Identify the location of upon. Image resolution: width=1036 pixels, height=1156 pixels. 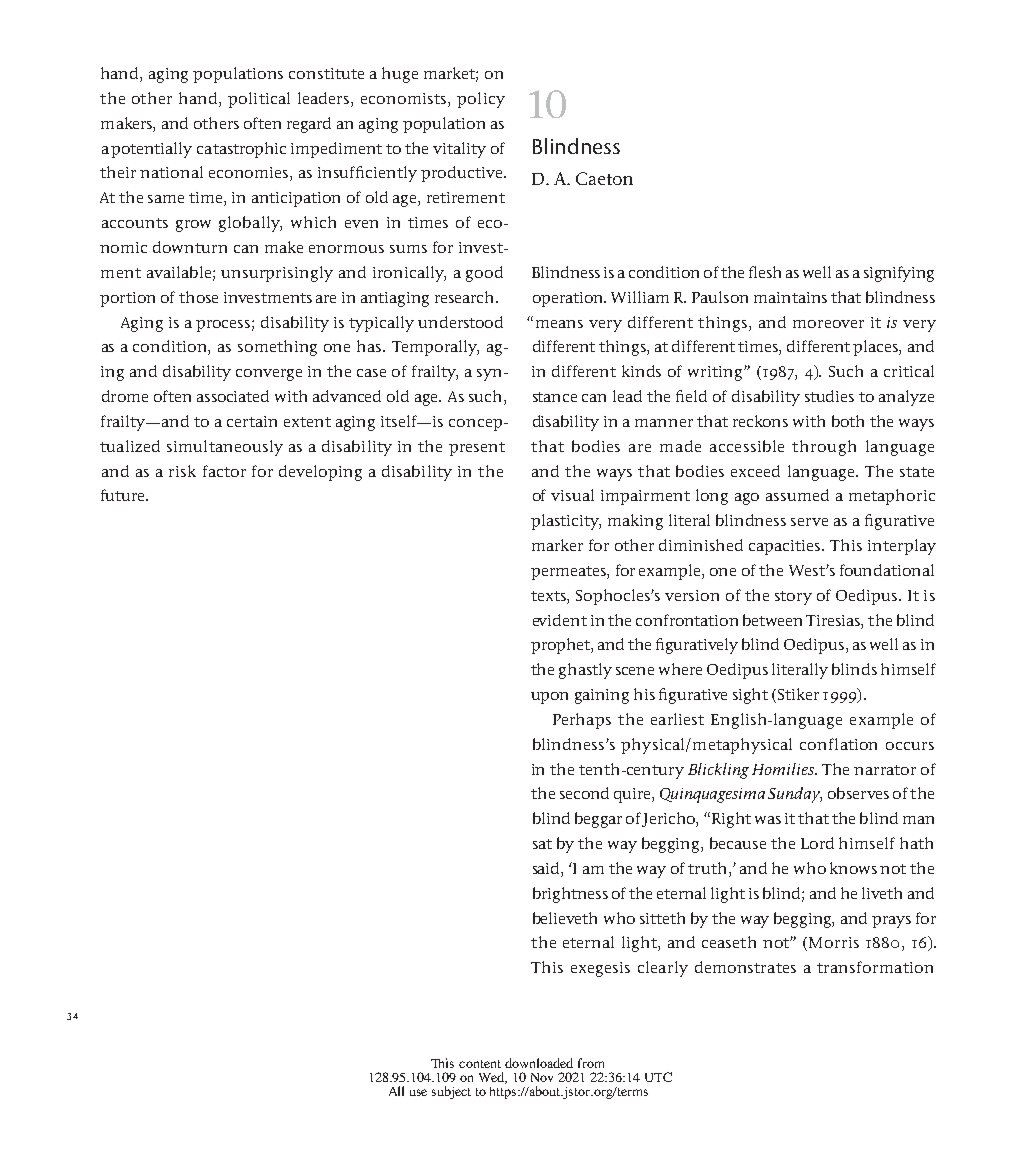
(549, 698).
